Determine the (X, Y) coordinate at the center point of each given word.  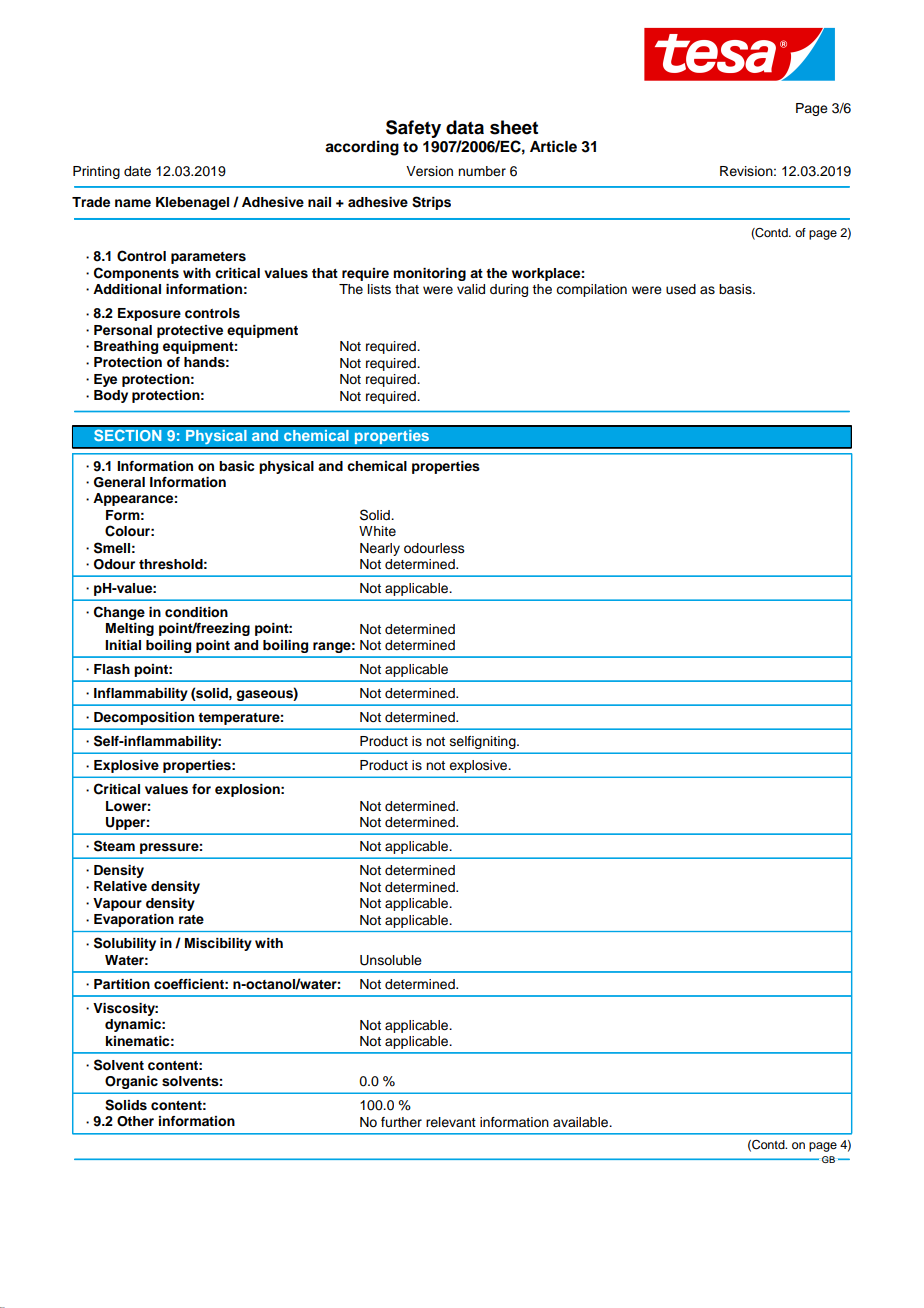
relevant (451, 1122)
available (582, 1122)
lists (379, 289)
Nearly (380, 549)
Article (553, 146)
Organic (131, 1082)
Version (429, 171)
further (401, 1122)
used (681, 289)
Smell (112, 548)
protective (190, 331)
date (137, 171)
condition (196, 612)
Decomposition (144, 718)
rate (191, 919)
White (377, 531)
